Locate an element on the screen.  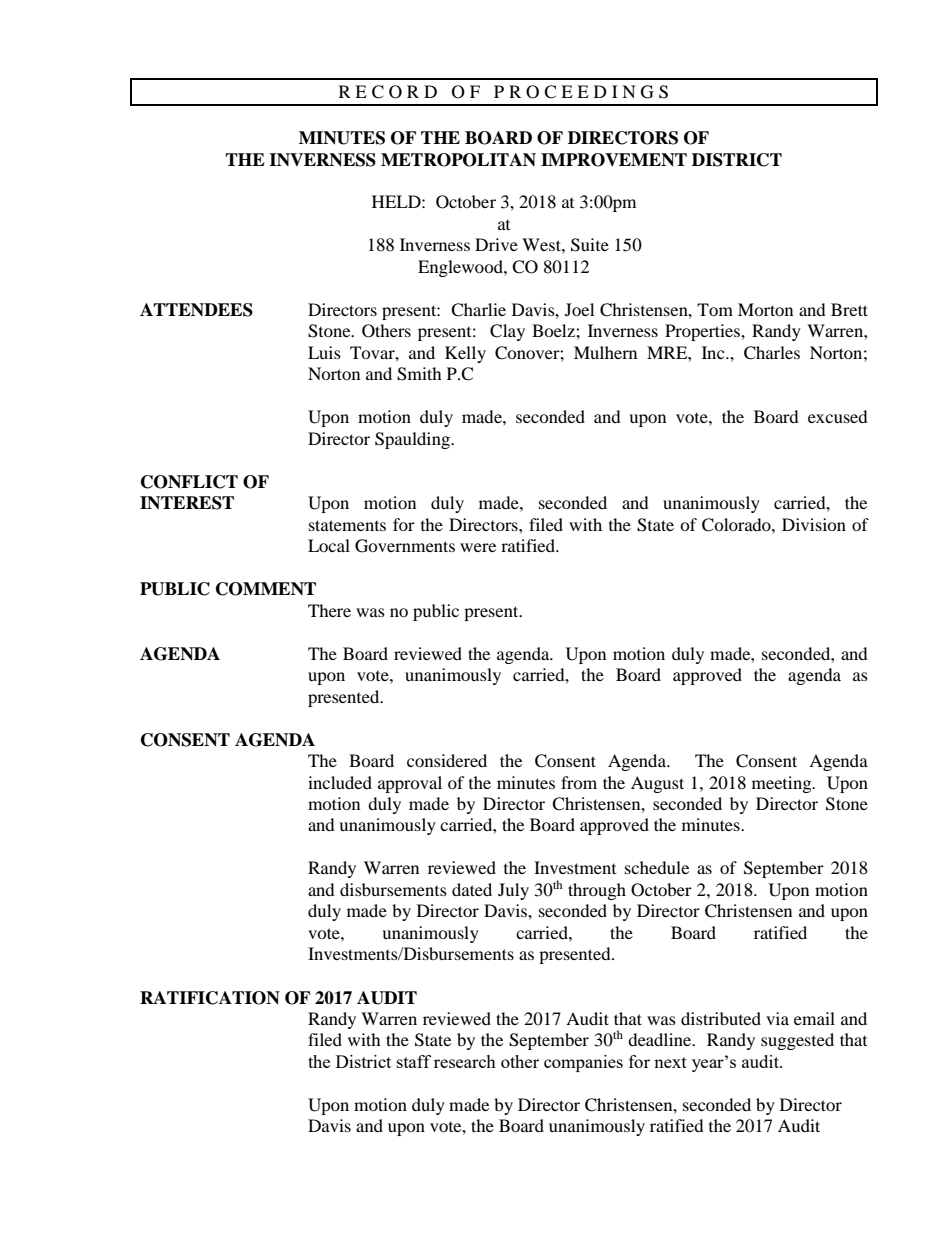
considered is located at coordinates (447, 760).
